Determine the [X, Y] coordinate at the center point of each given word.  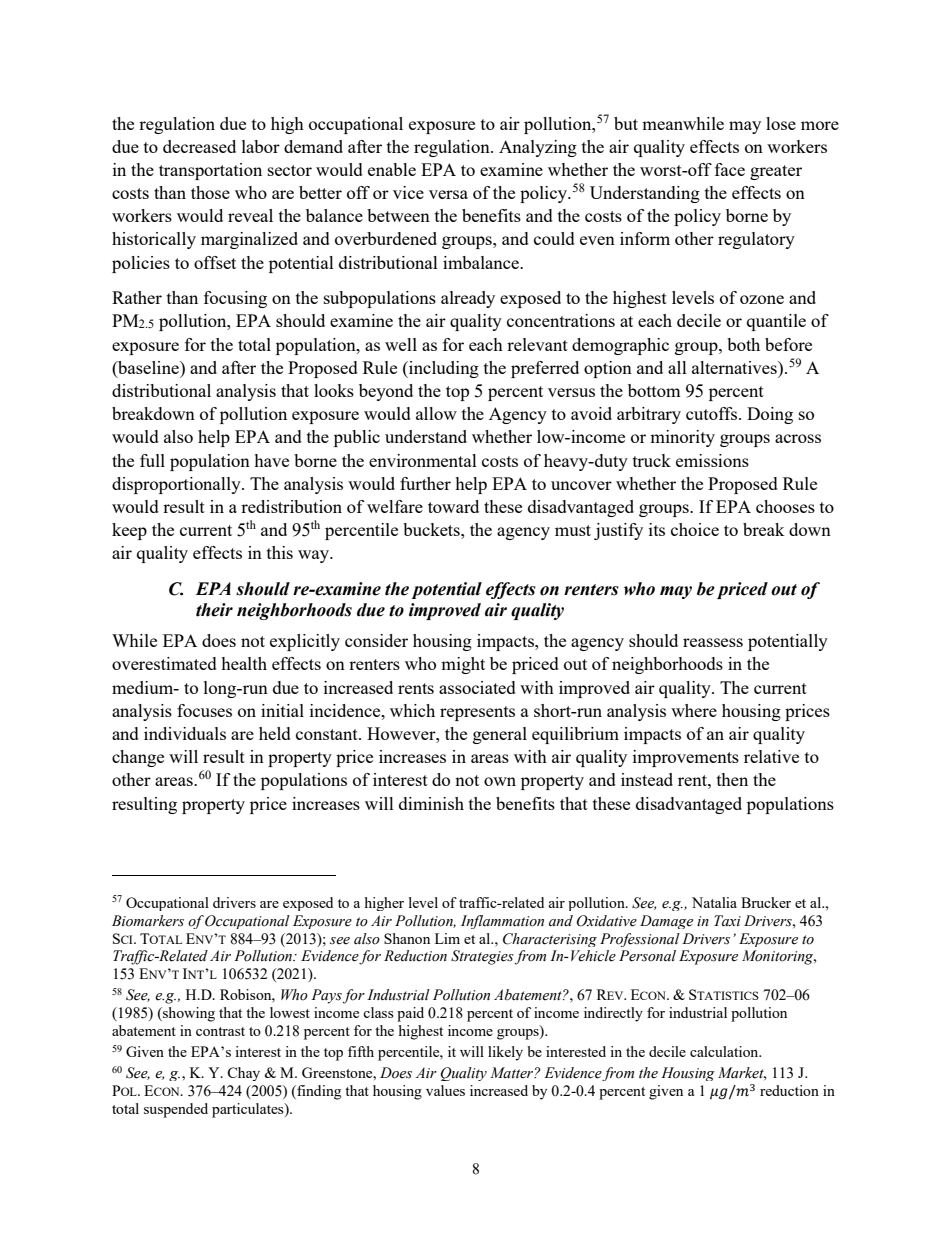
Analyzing [538, 148]
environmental [423, 460]
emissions [712, 460]
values [445, 1090]
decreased [199, 146]
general [500, 735]
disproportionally [177, 485]
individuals [185, 733]
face [730, 169]
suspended [176, 1110]
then [732, 779]
